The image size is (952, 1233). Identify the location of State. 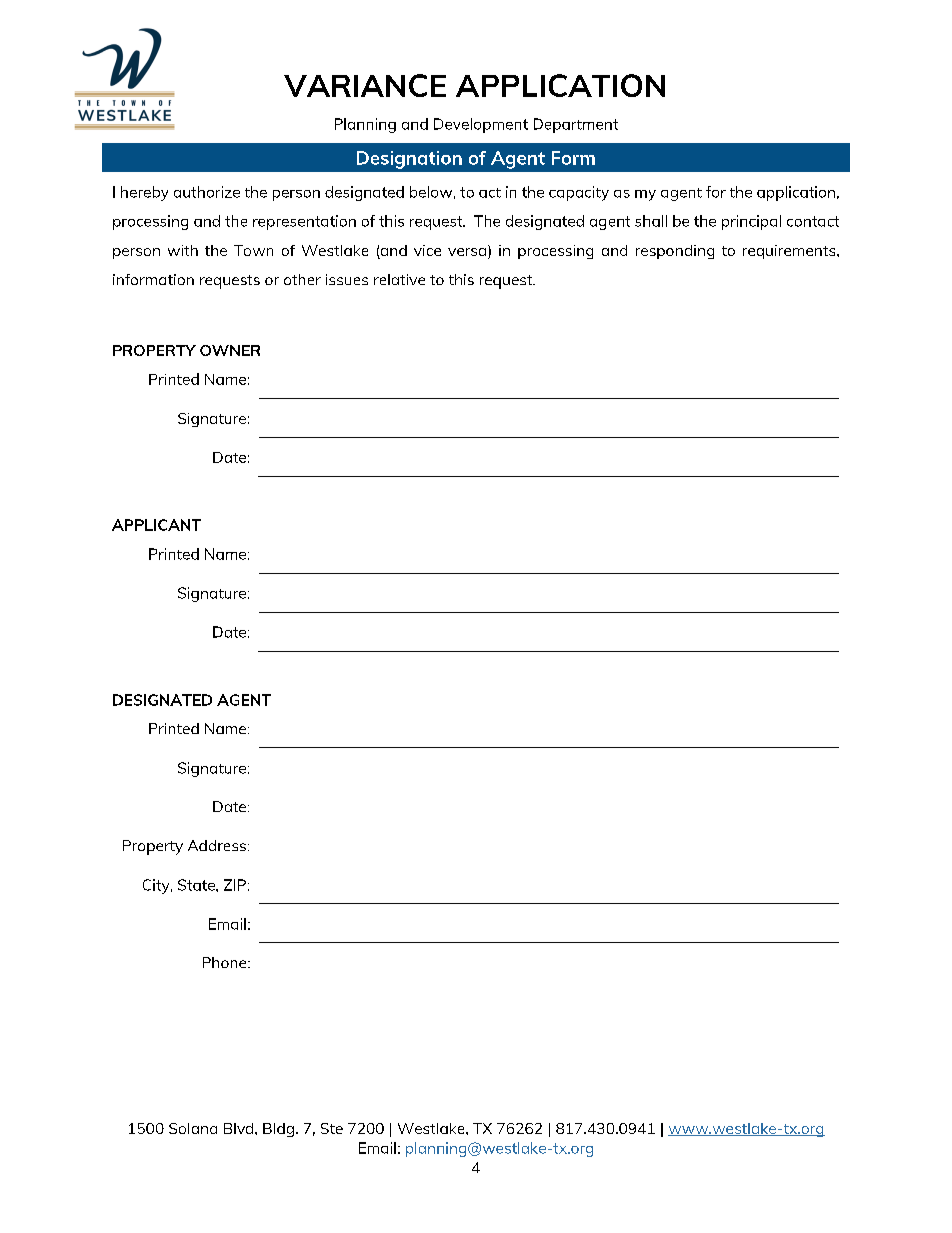
(197, 885).
